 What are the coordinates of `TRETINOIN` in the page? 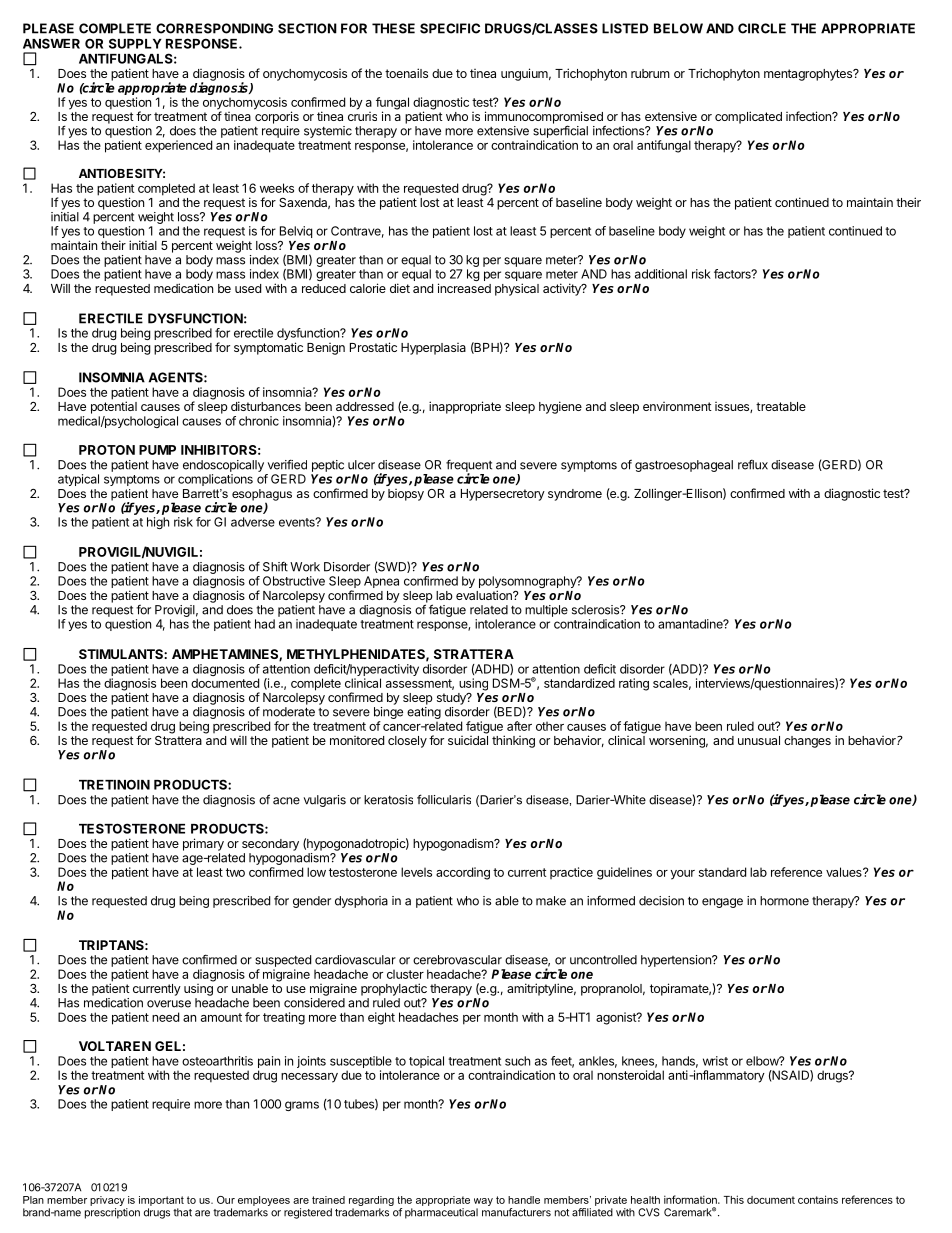 It's located at (114, 784).
